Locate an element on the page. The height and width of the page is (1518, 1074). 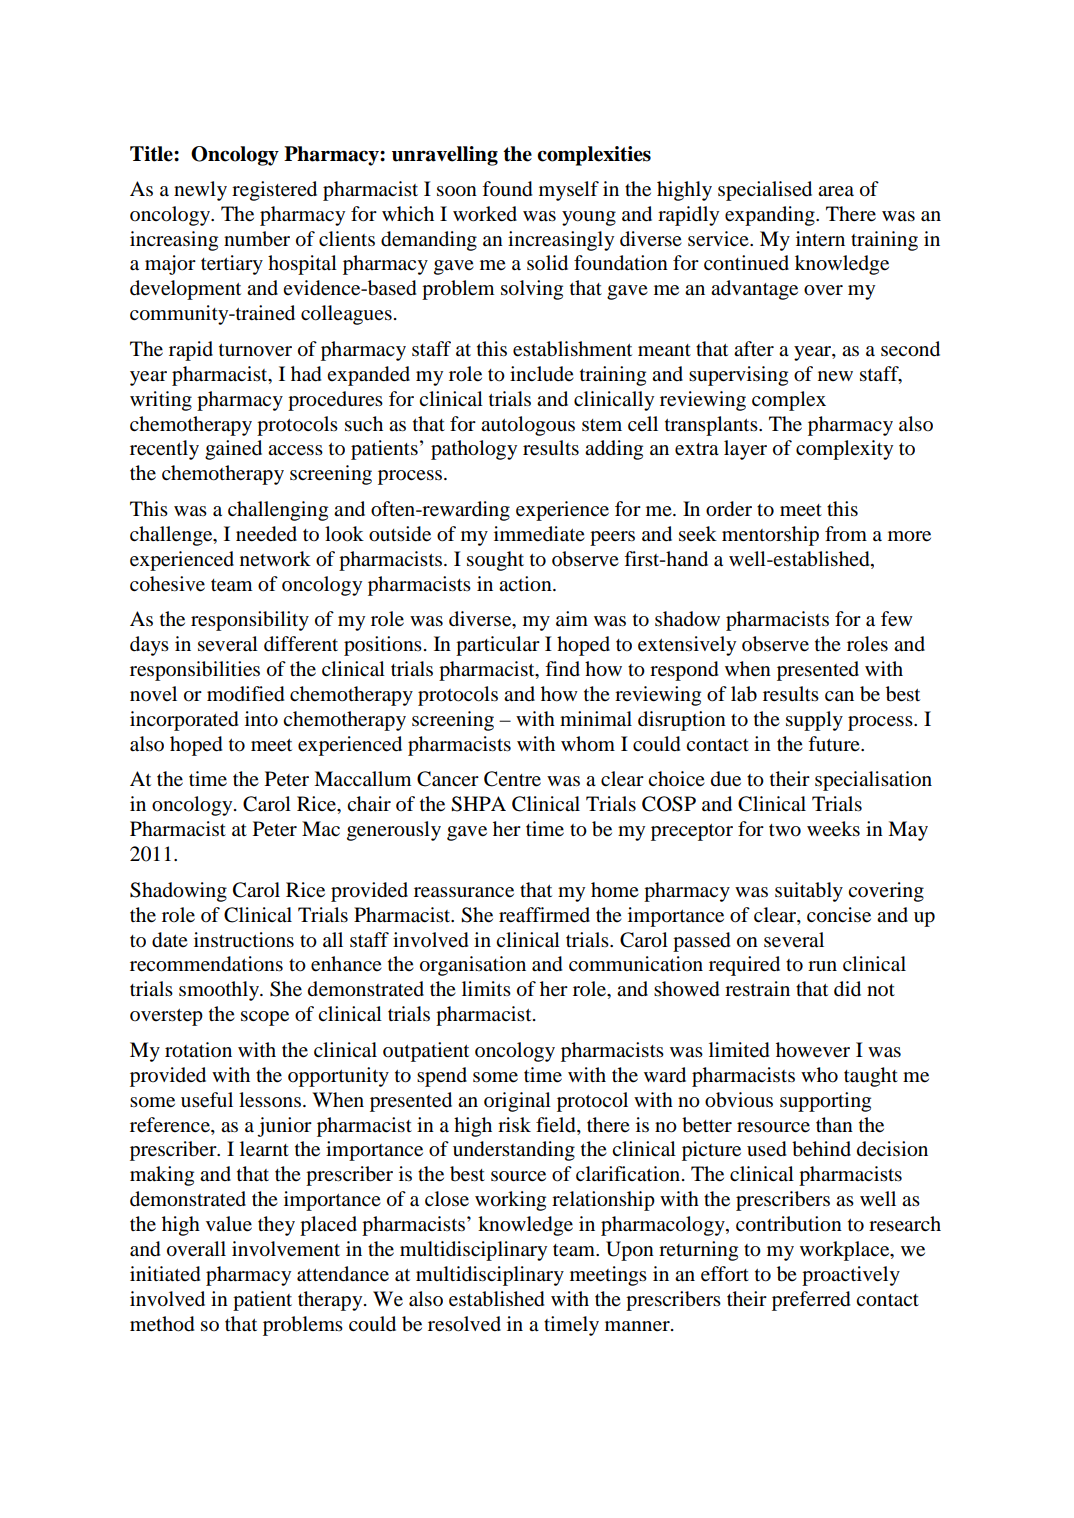
from is located at coordinates (846, 534).
